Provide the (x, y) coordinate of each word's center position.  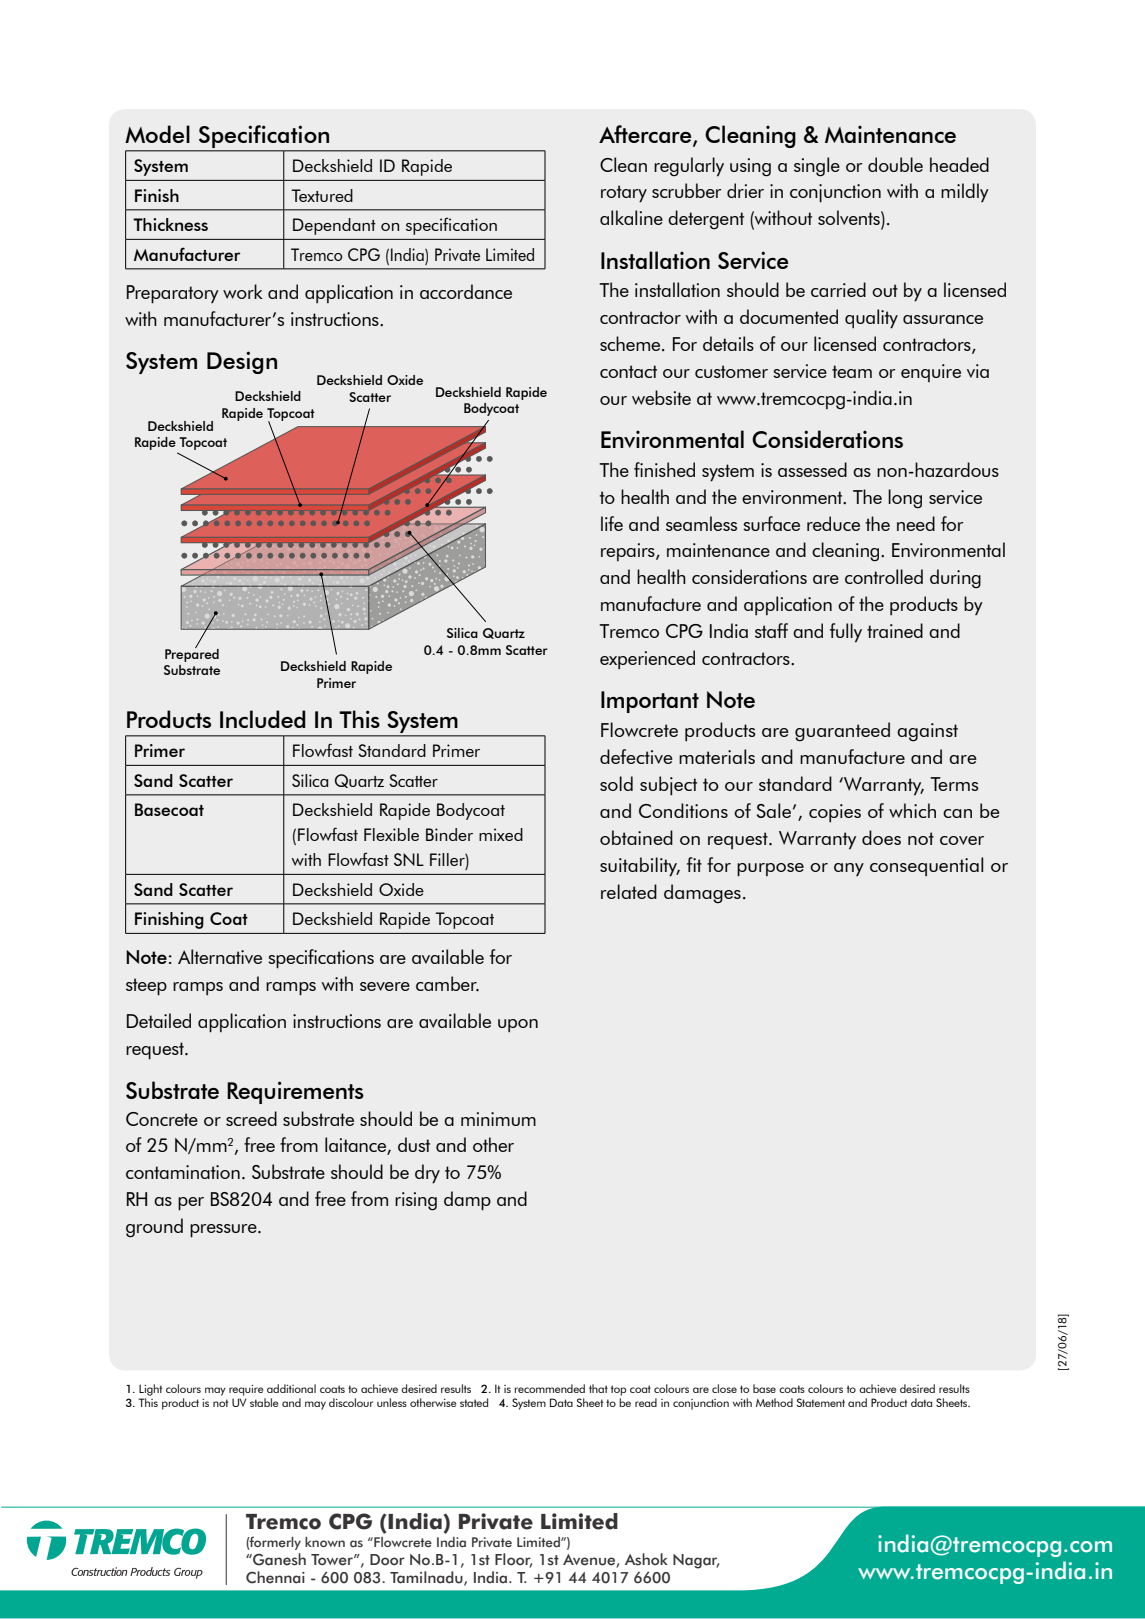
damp (467, 1201)
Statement (821, 1402)
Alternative (220, 956)
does (881, 837)
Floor (513, 1560)
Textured (322, 195)
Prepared (192, 654)
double (895, 164)
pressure (224, 1231)
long (905, 498)
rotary (624, 194)
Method (774, 1402)
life (612, 523)
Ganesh (278, 1559)
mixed (501, 834)
